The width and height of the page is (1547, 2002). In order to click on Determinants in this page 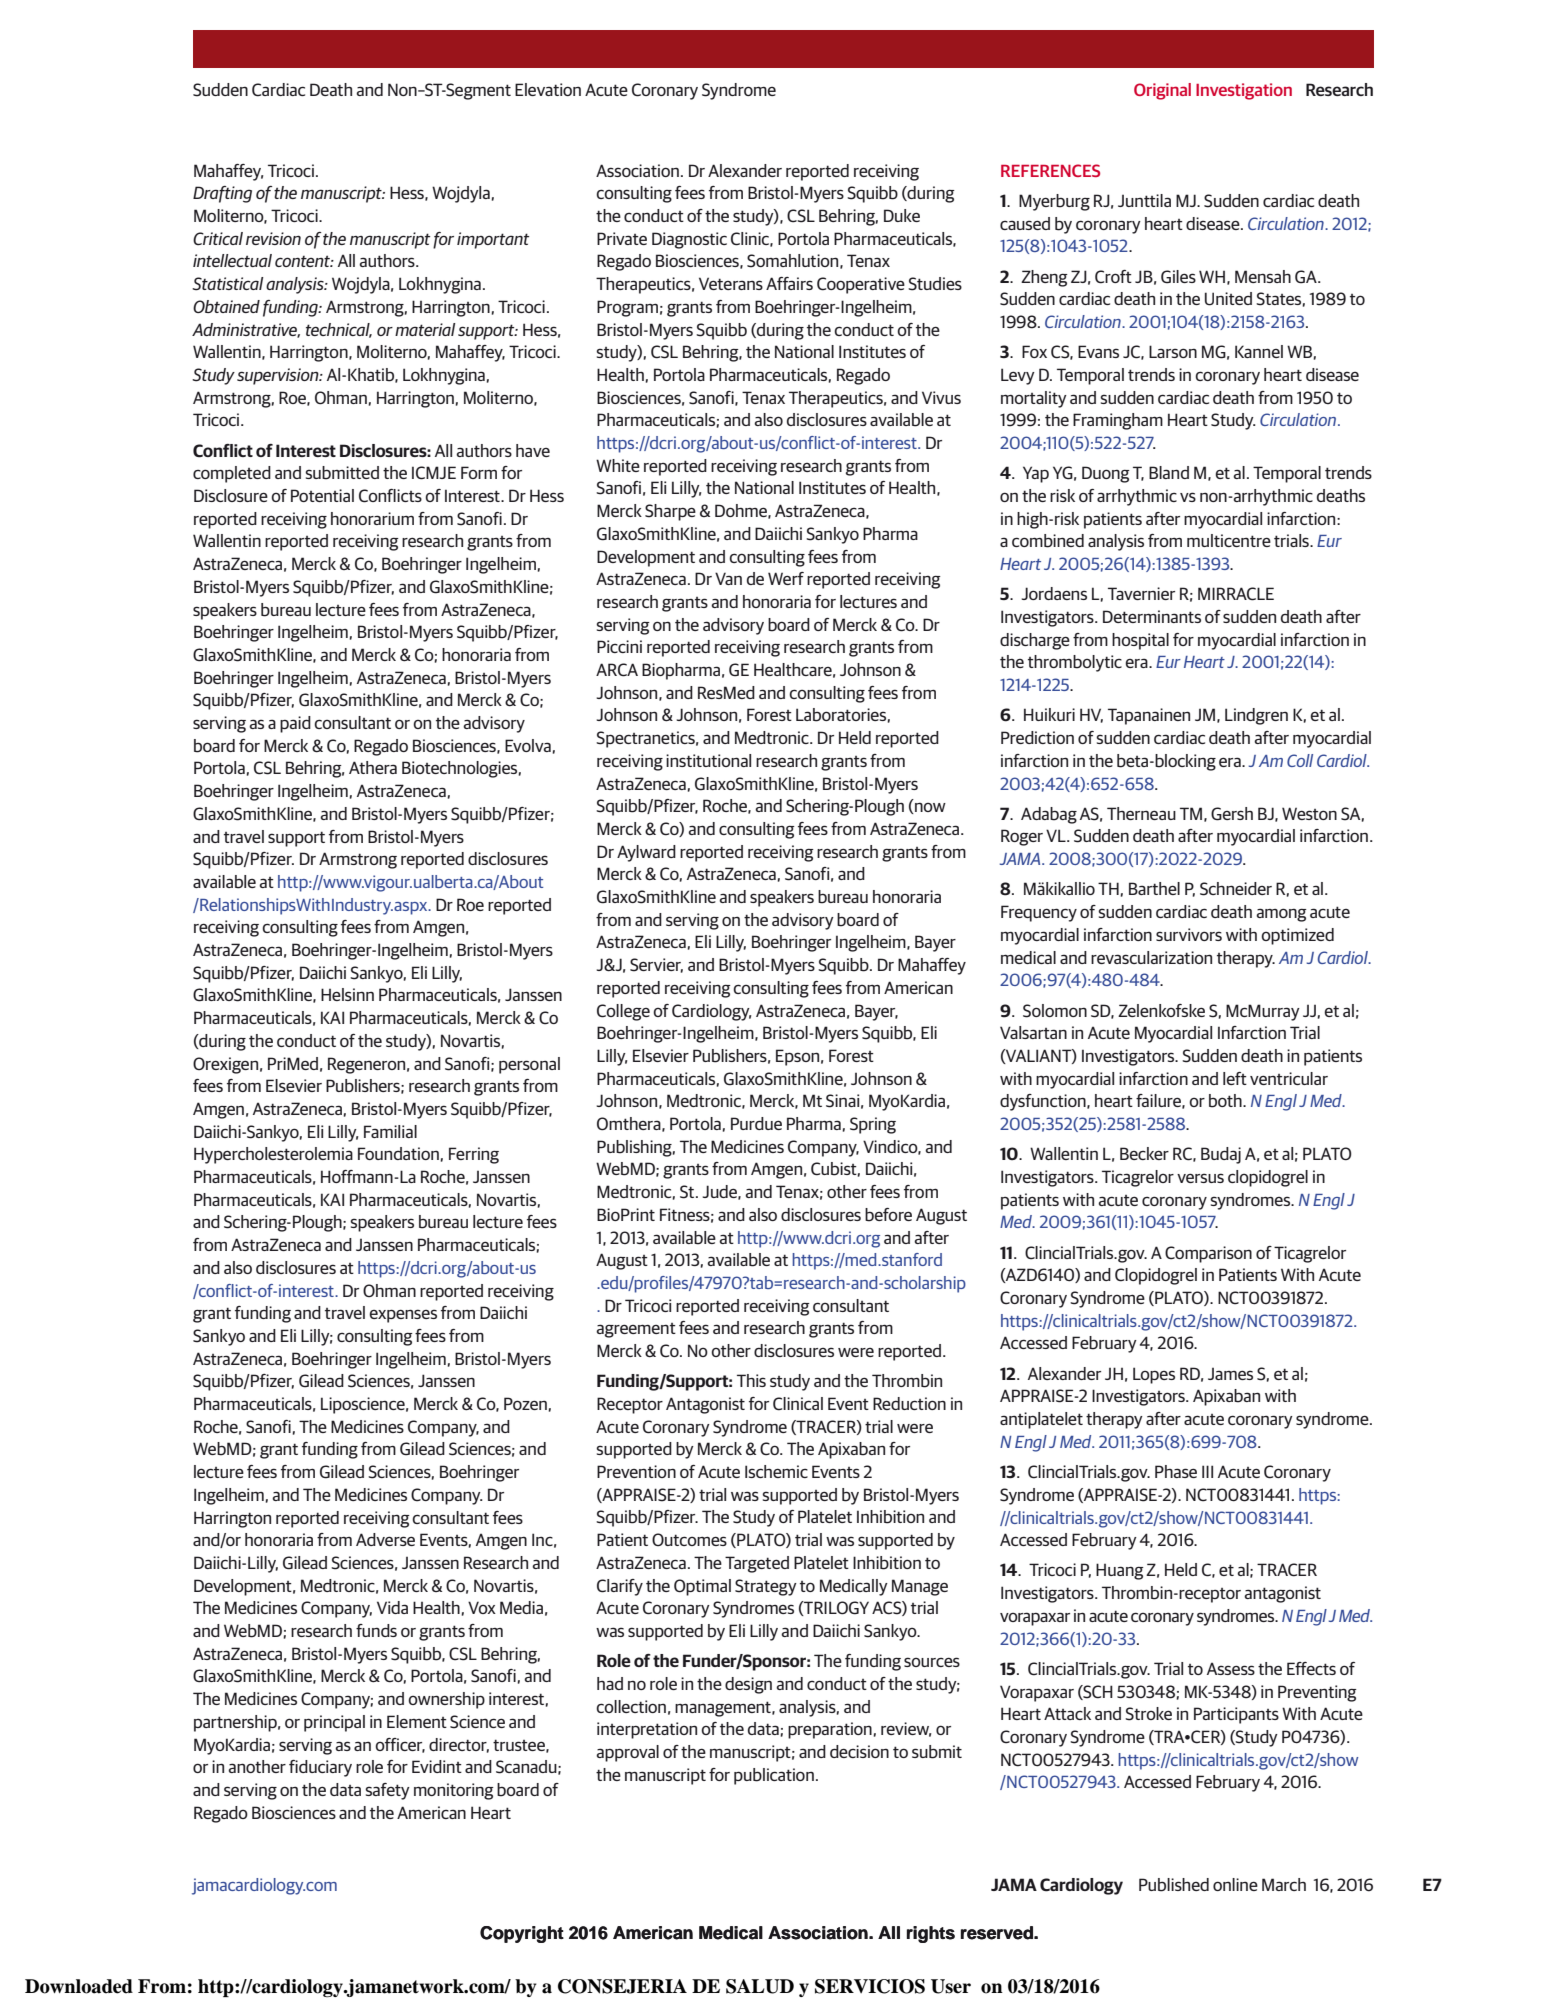, I will do `click(1152, 616)`.
